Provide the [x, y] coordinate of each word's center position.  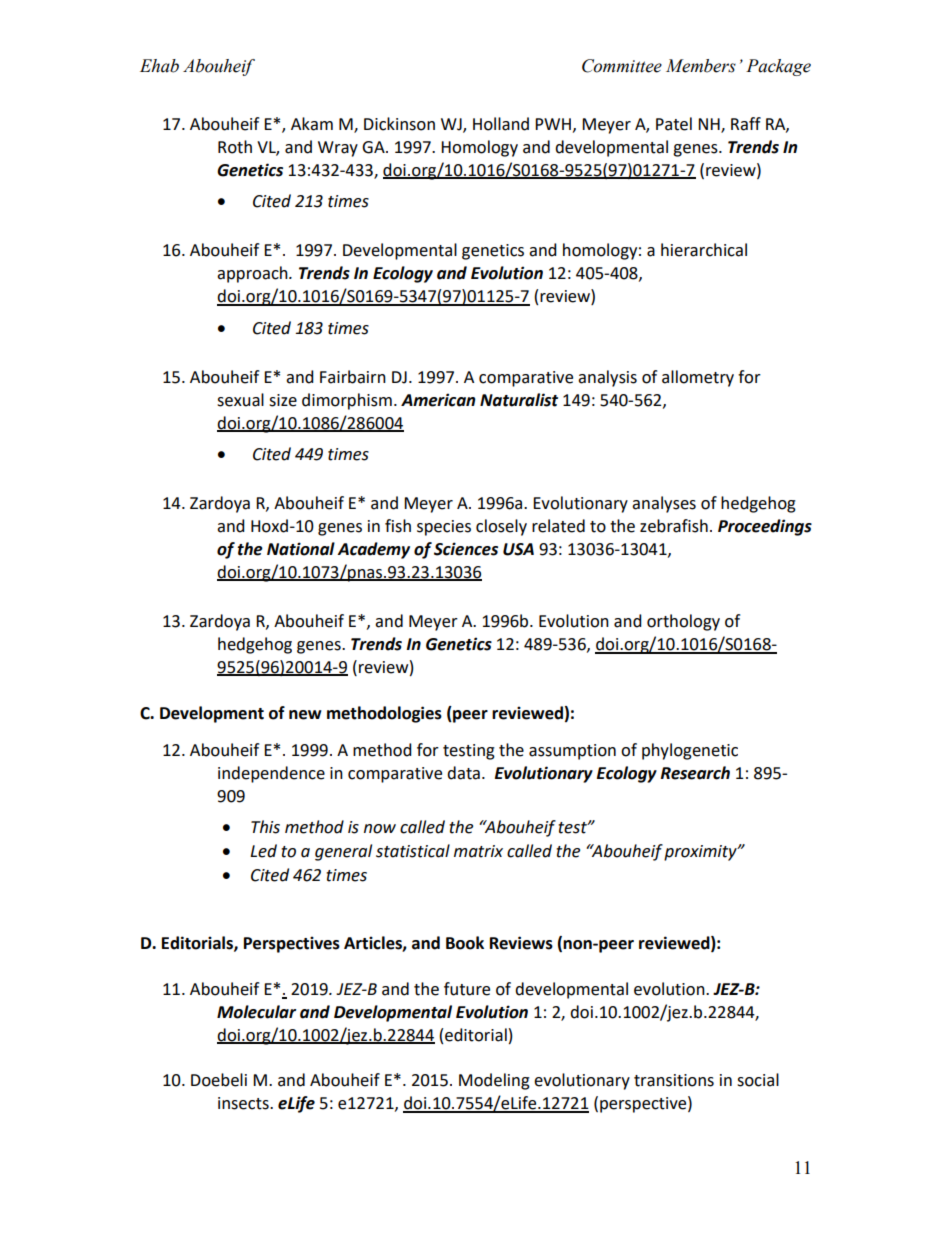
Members [701, 66]
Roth [235, 147]
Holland [501, 124]
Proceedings [765, 527]
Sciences [466, 549]
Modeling [494, 1081]
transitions [674, 1080]
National [301, 549]
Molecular [256, 1012]
